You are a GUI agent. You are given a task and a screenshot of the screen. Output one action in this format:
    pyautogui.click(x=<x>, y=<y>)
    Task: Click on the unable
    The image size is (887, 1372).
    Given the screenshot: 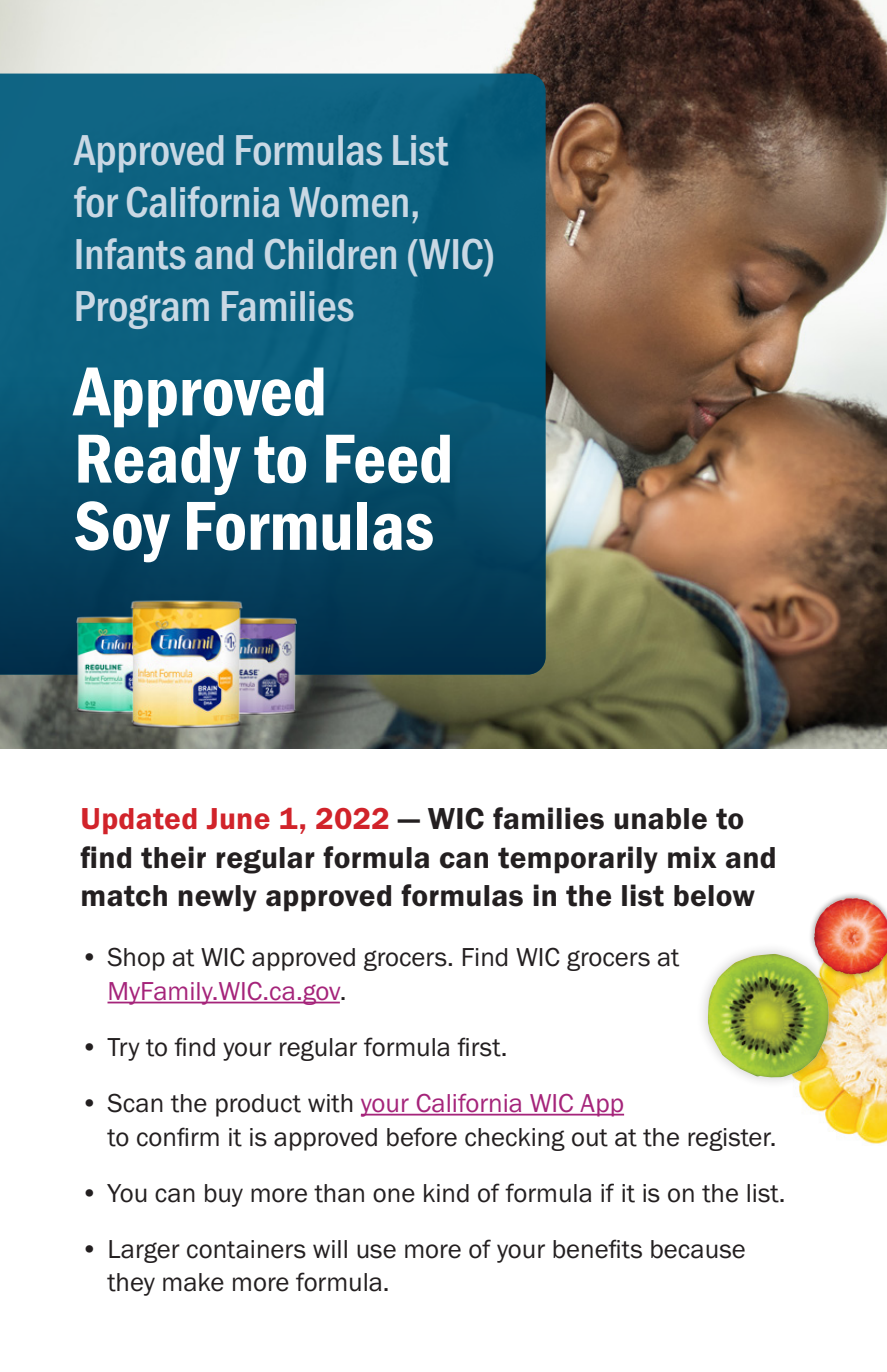 What is the action you would take?
    pyautogui.click(x=660, y=819)
